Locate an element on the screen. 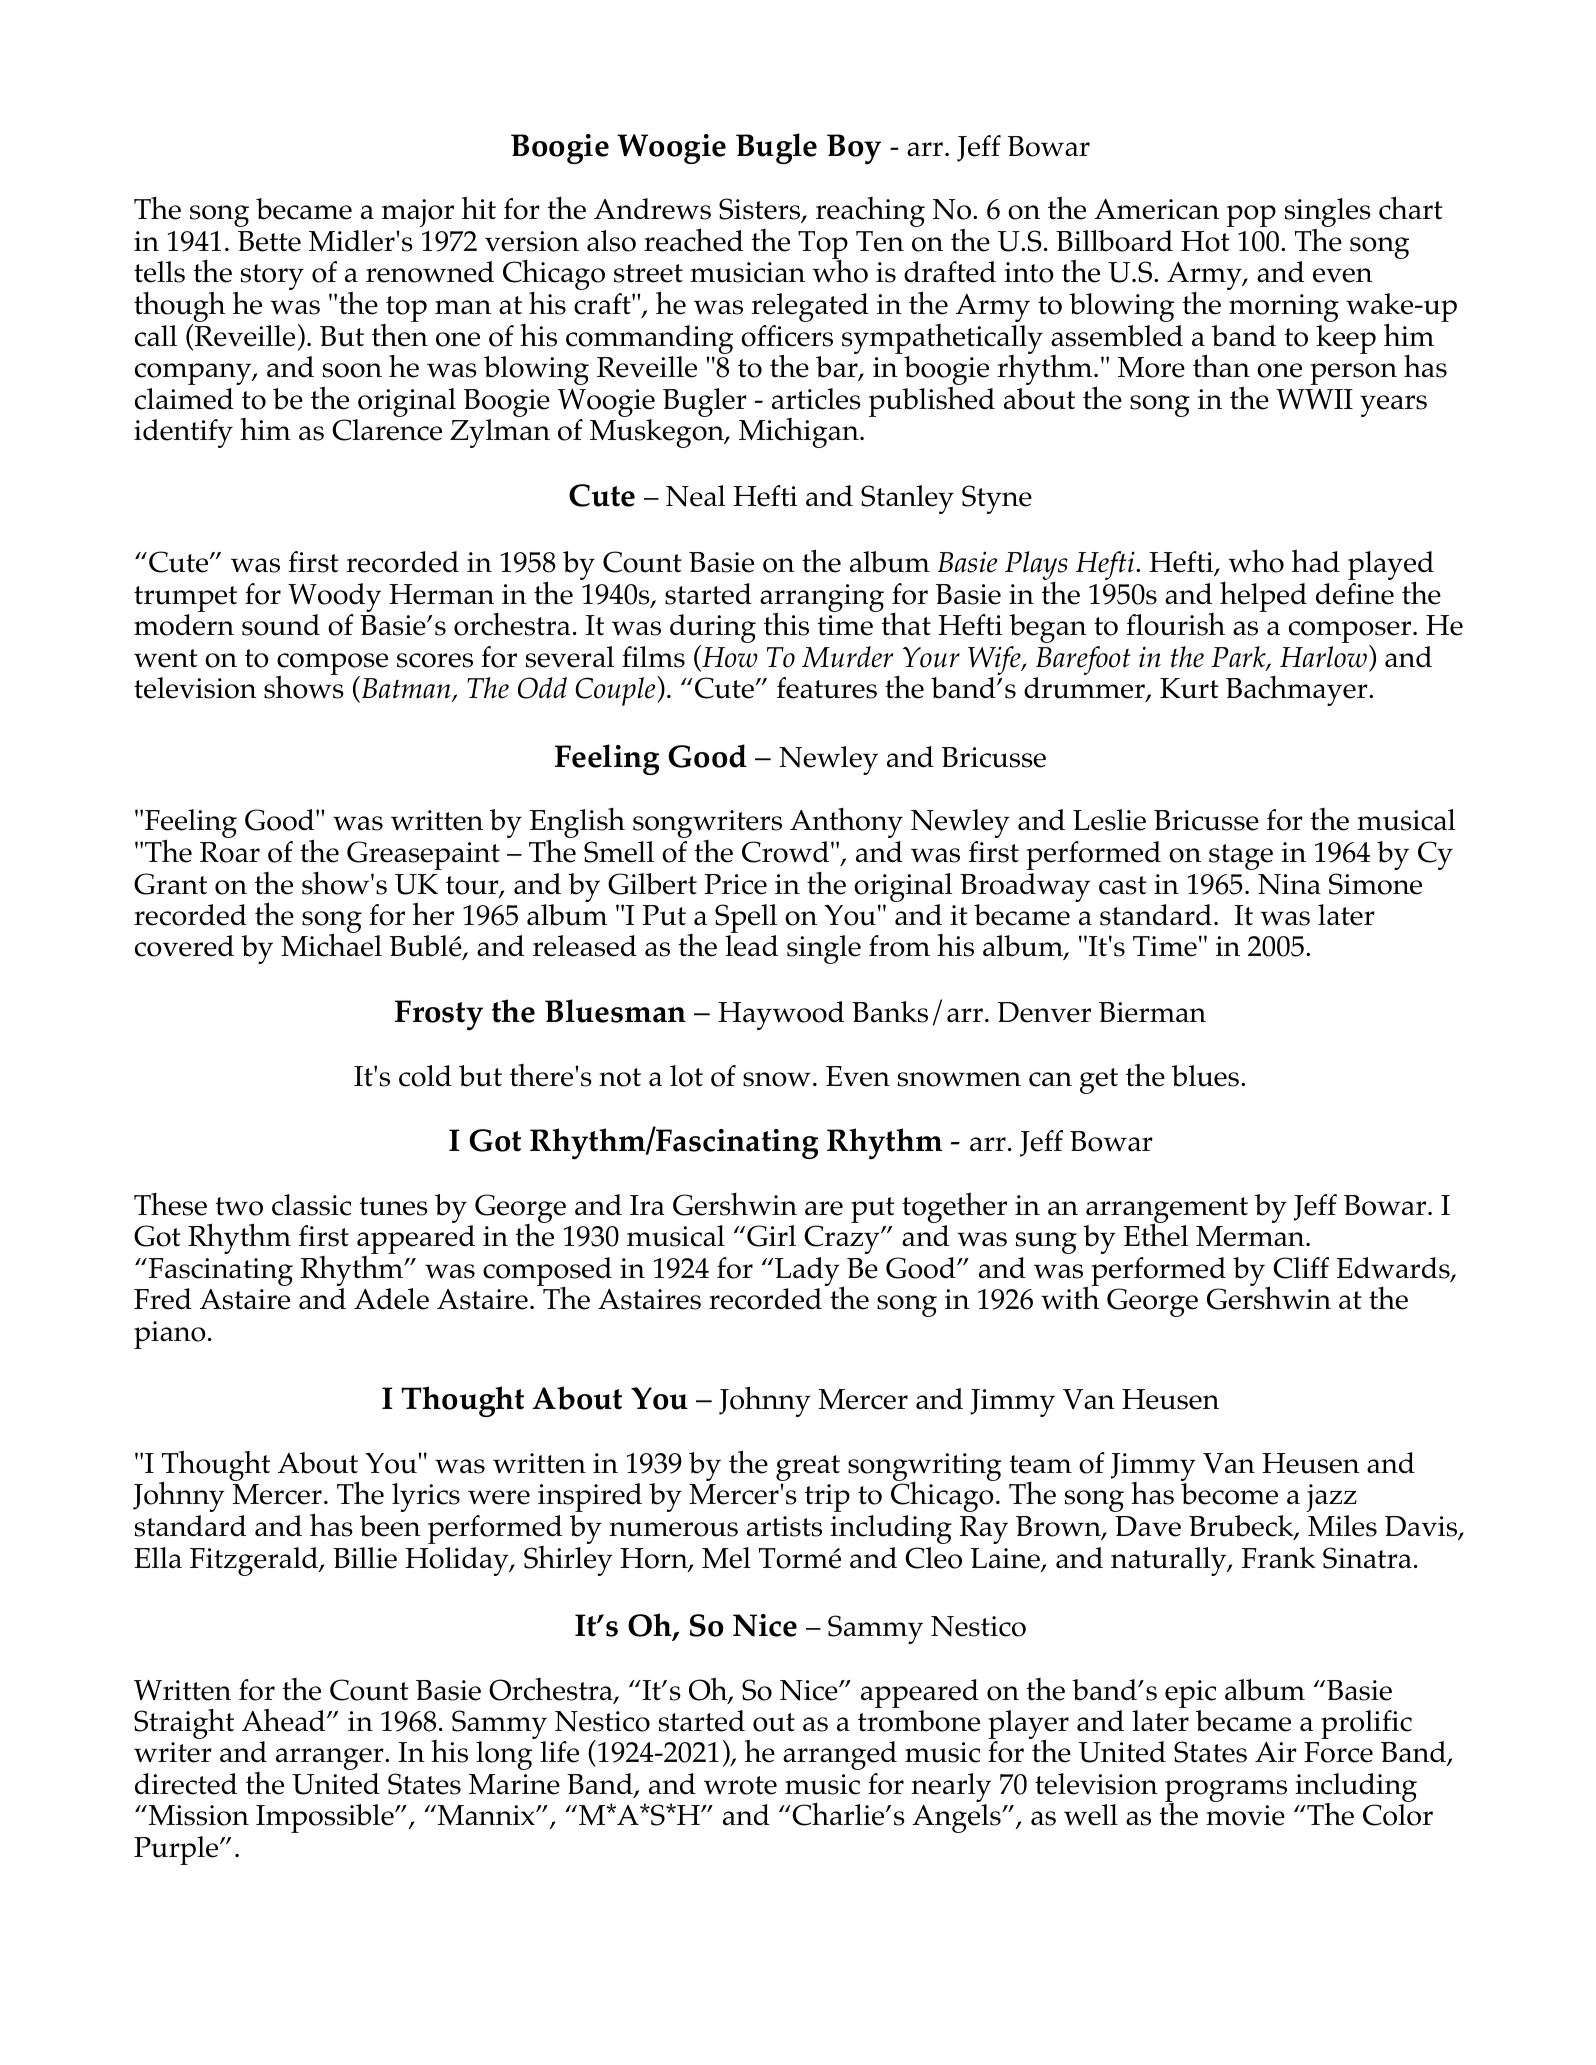 This screenshot has width=1596, height=2065. features is located at coordinates (827, 688).
